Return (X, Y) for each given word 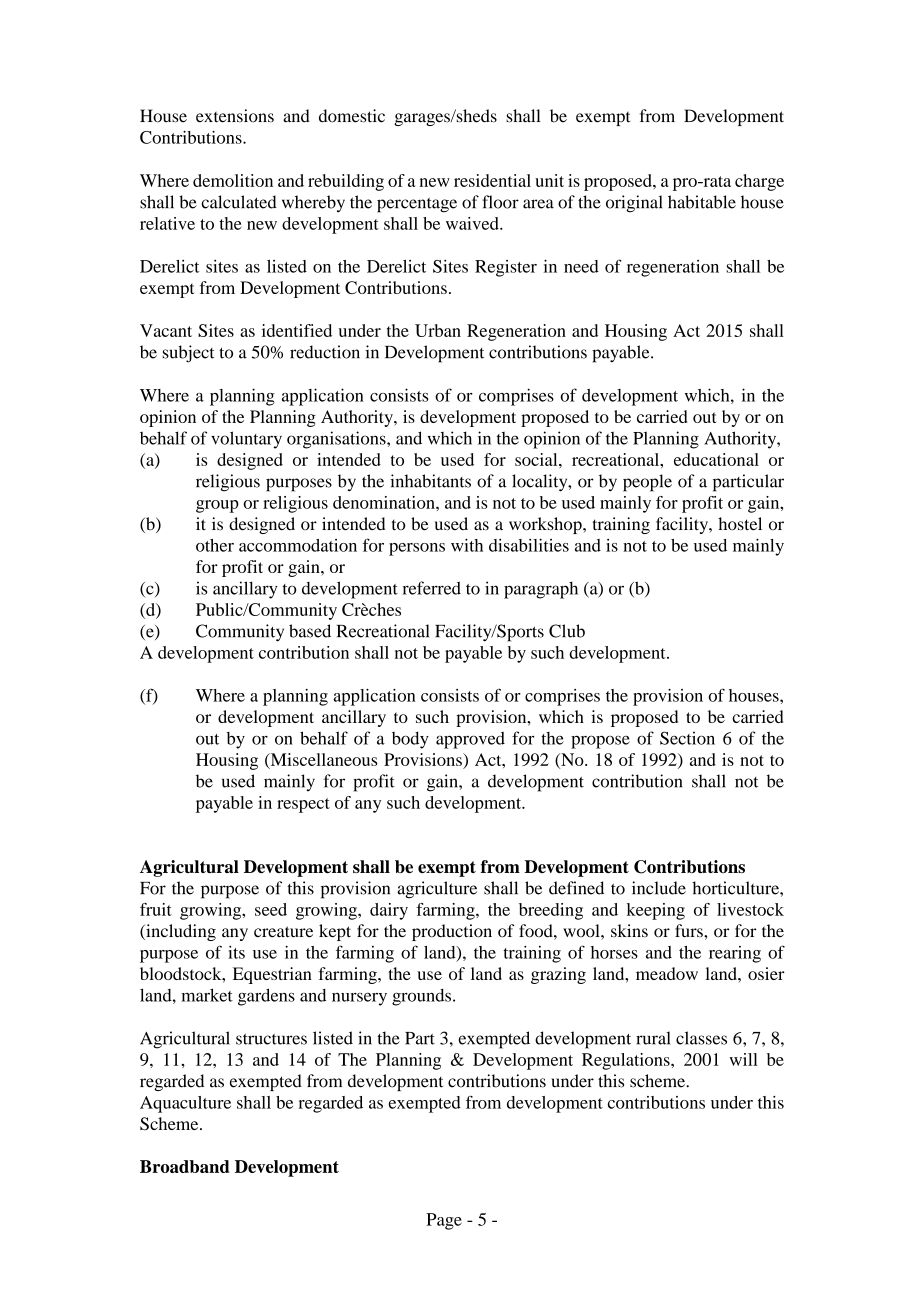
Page (444, 1221)
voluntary (246, 440)
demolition (233, 180)
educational (716, 459)
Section (687, 738)
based (310, 631)
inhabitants (430, 481)
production (452, 932)
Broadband (185, 1166)
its (236, 952)
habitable (702, 202)
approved (470, 740)
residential (492, 180)
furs (690, 931)
